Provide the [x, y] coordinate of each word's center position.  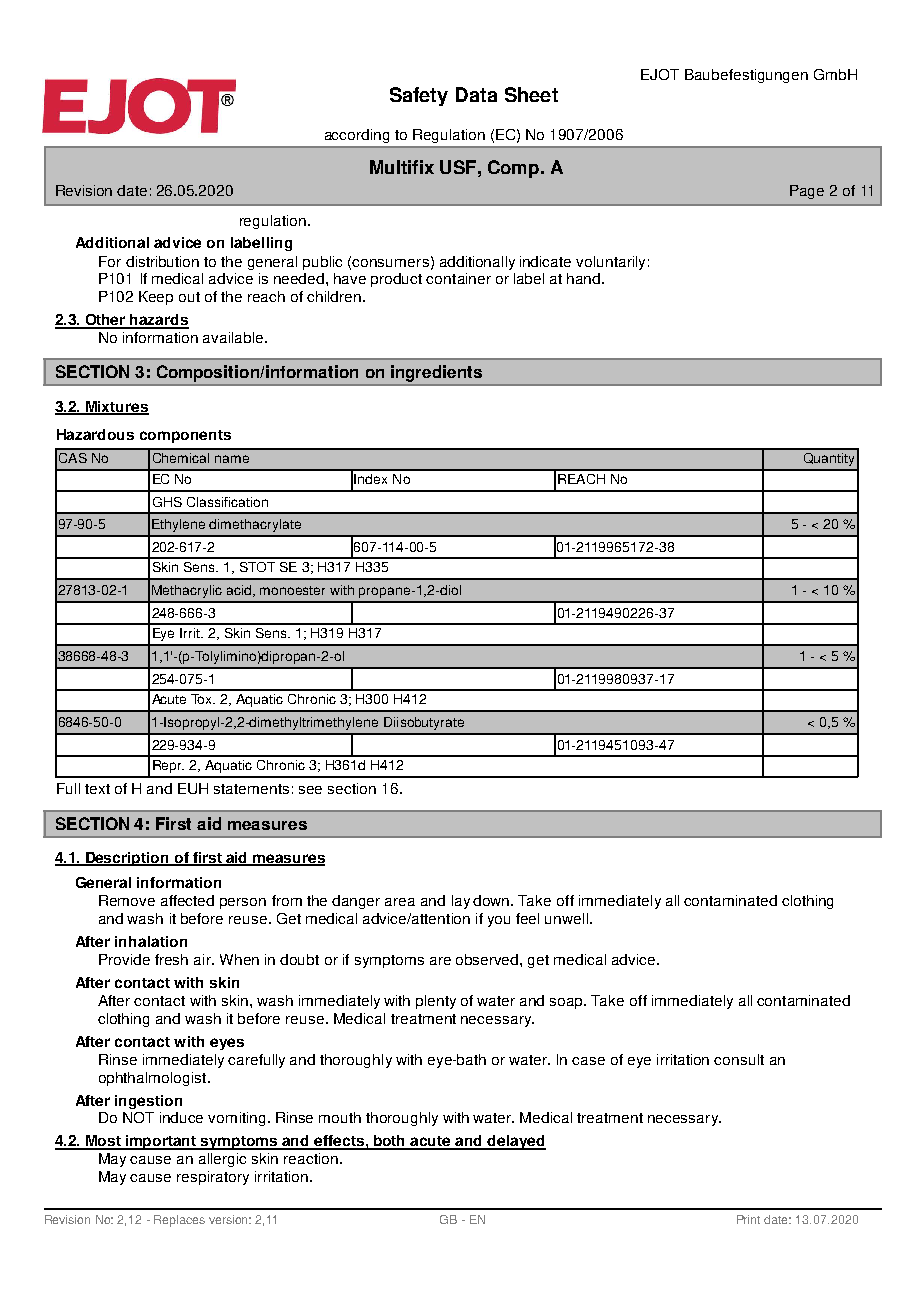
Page [807, 192]
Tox [203, 699]
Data [476, 94]
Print [748, 1219]
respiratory [213, 1178]
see [310, 790]
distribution [162, 261]
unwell [566, 918]
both [390, 1142]
